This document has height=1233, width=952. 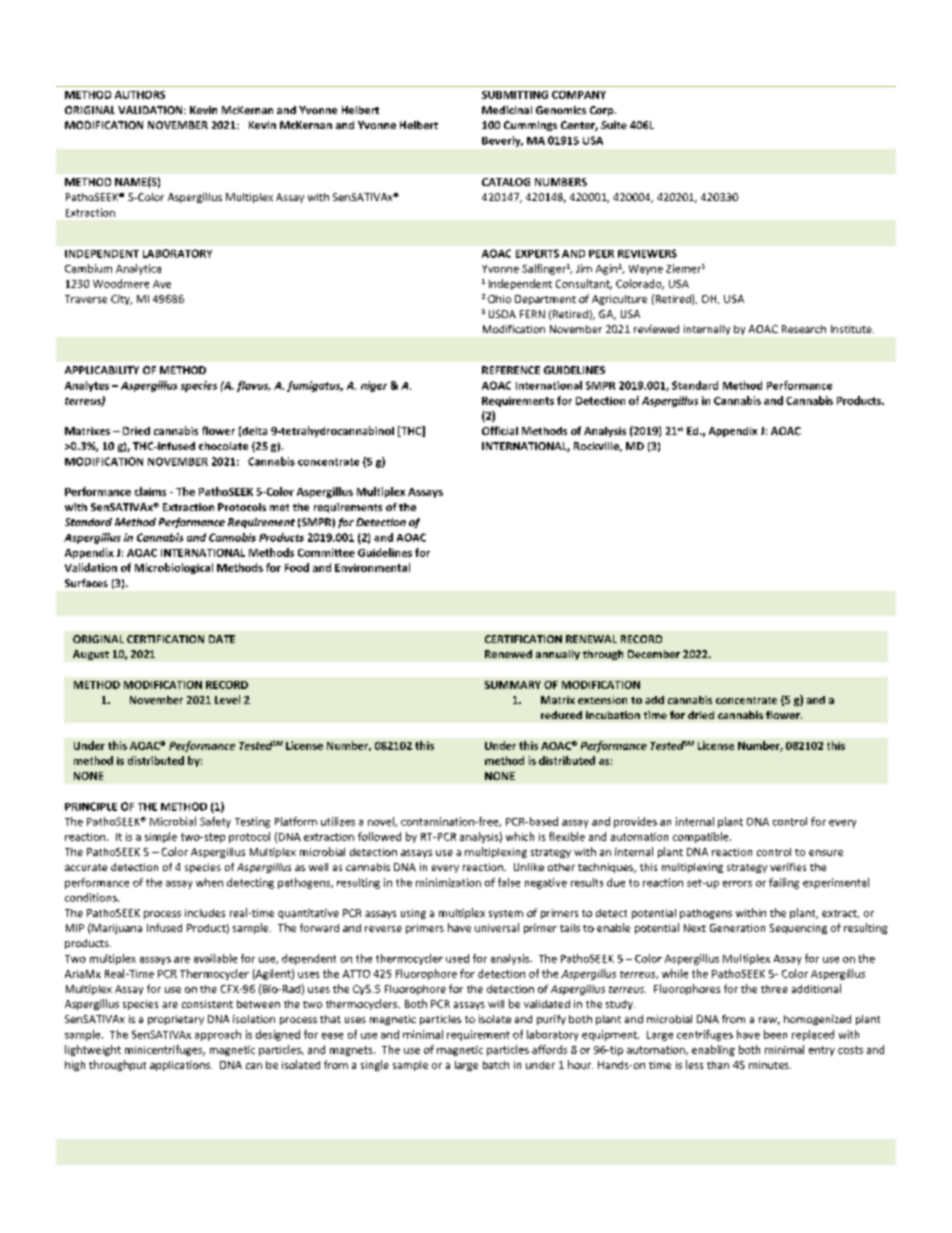 I want to click on Official, so click(x=500, y=430).
